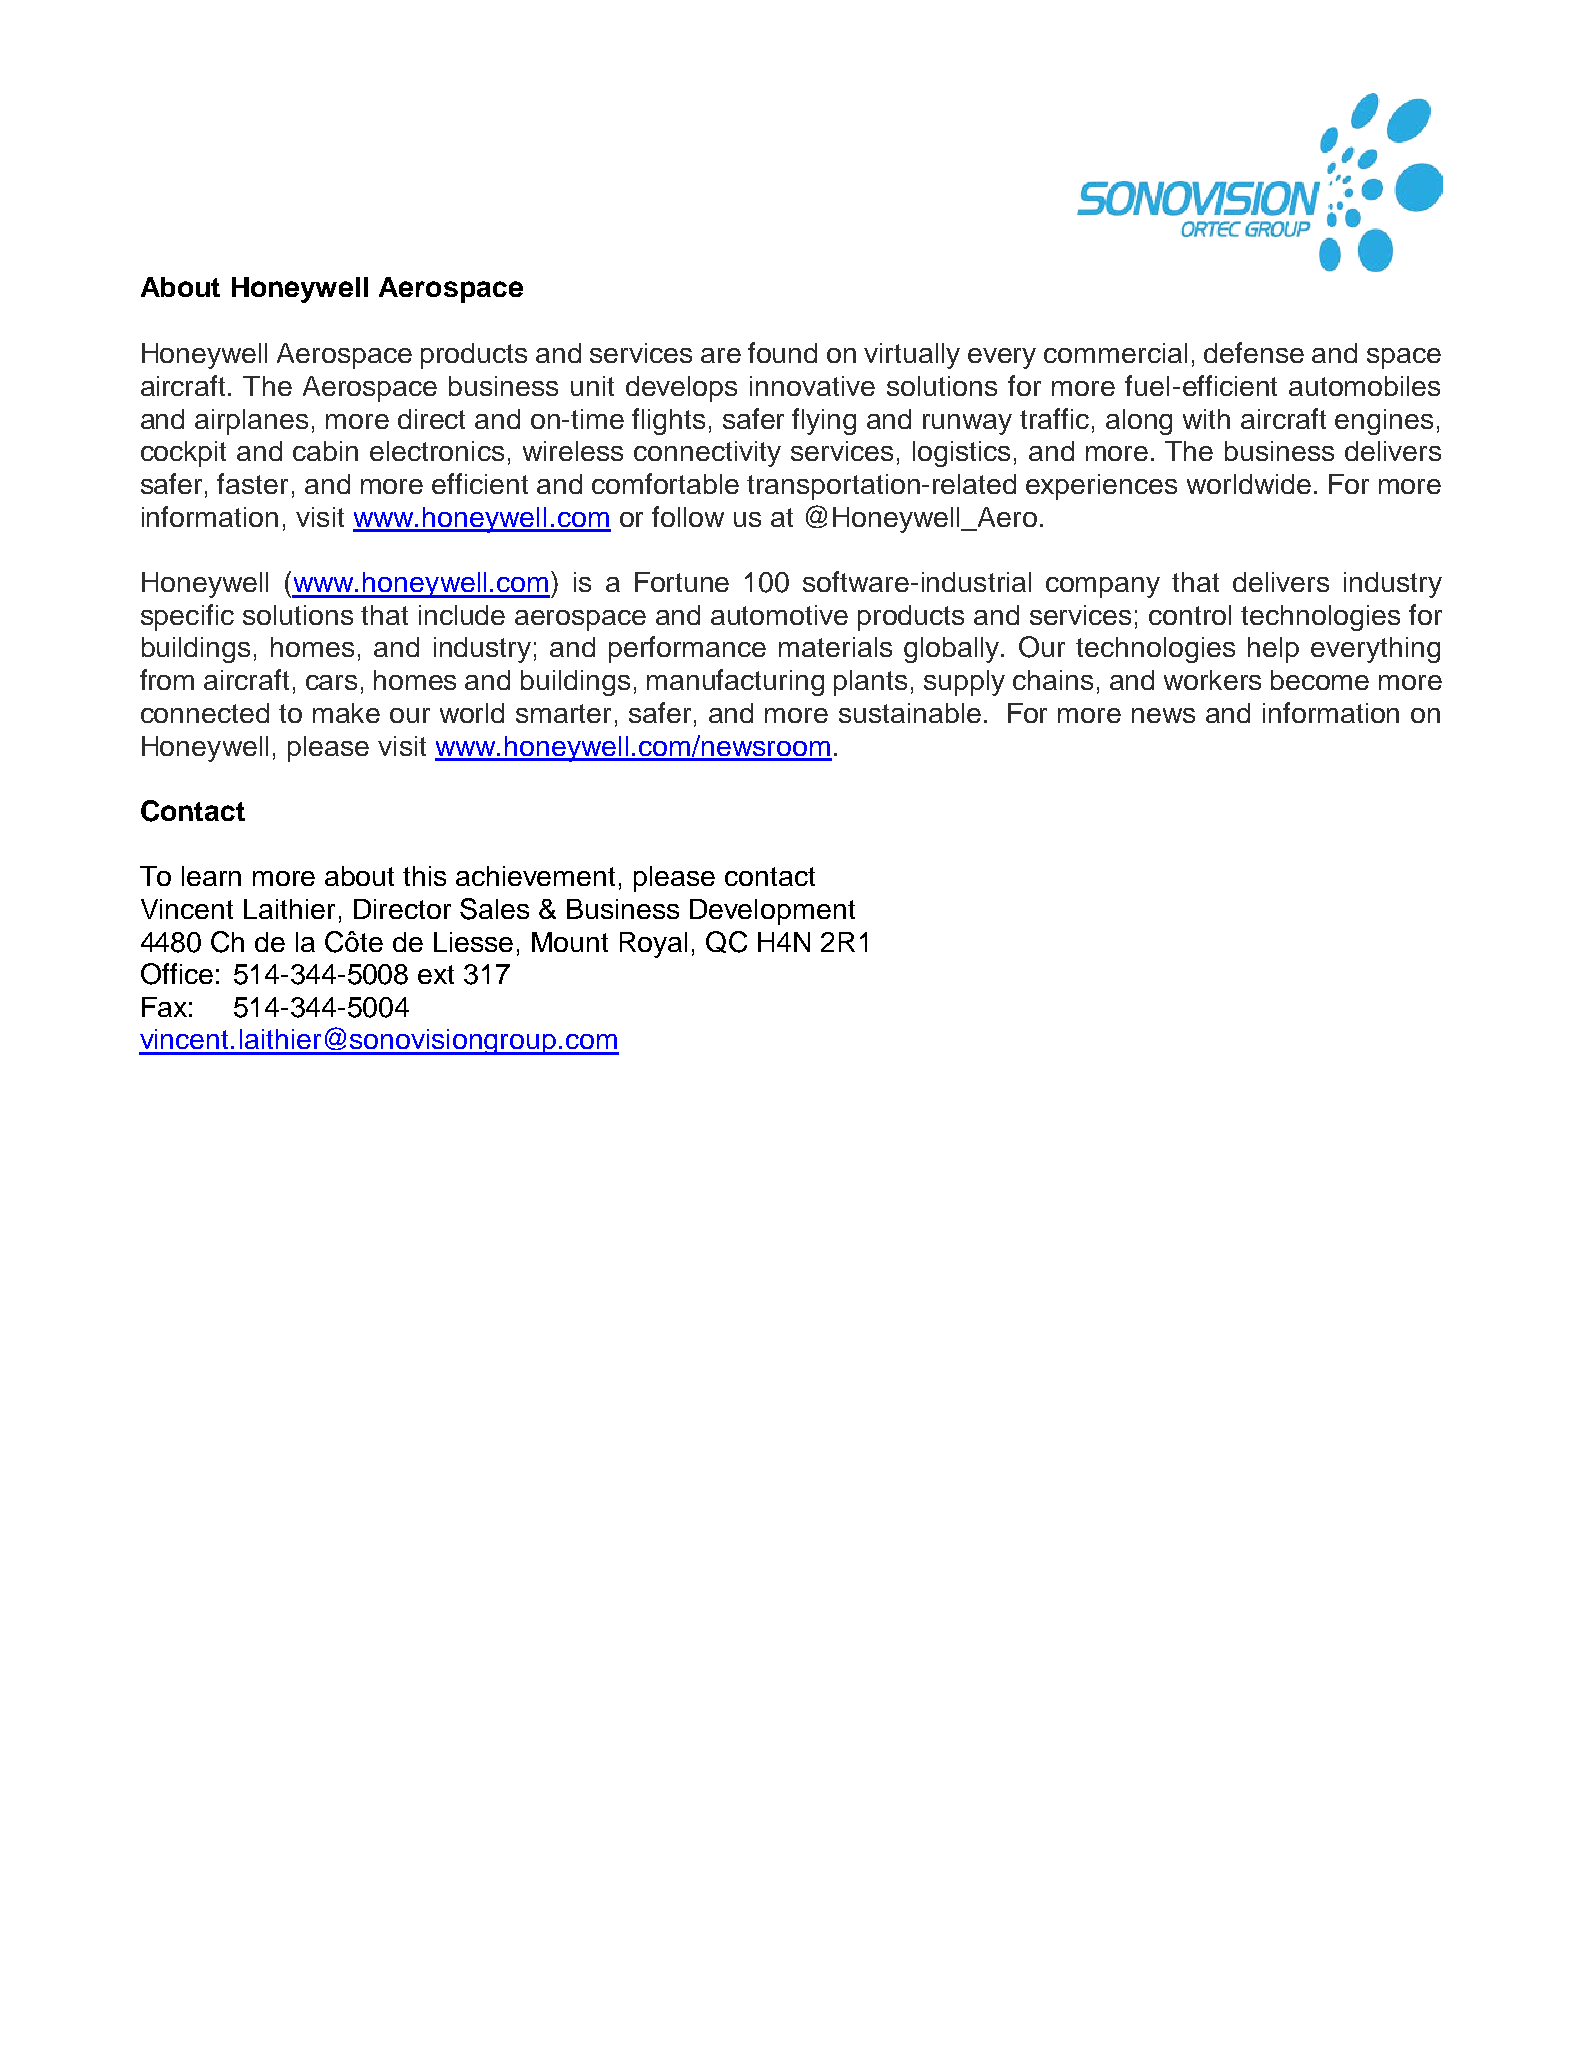 This screenshot has height=2047, width=1582. I want to click on workers, so click(1212, 680).
